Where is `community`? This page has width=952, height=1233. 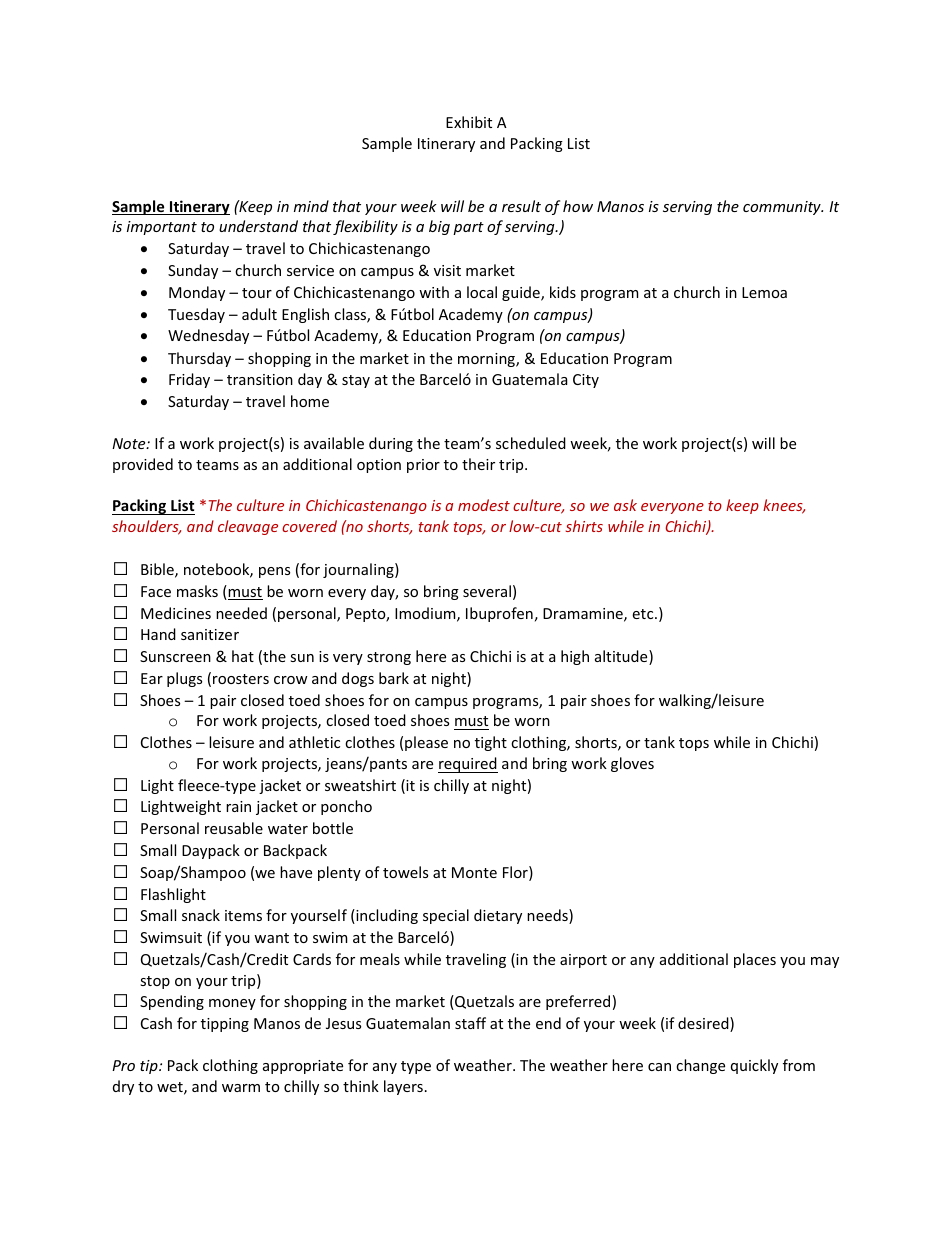
community is located at coordinates (783, 208).
